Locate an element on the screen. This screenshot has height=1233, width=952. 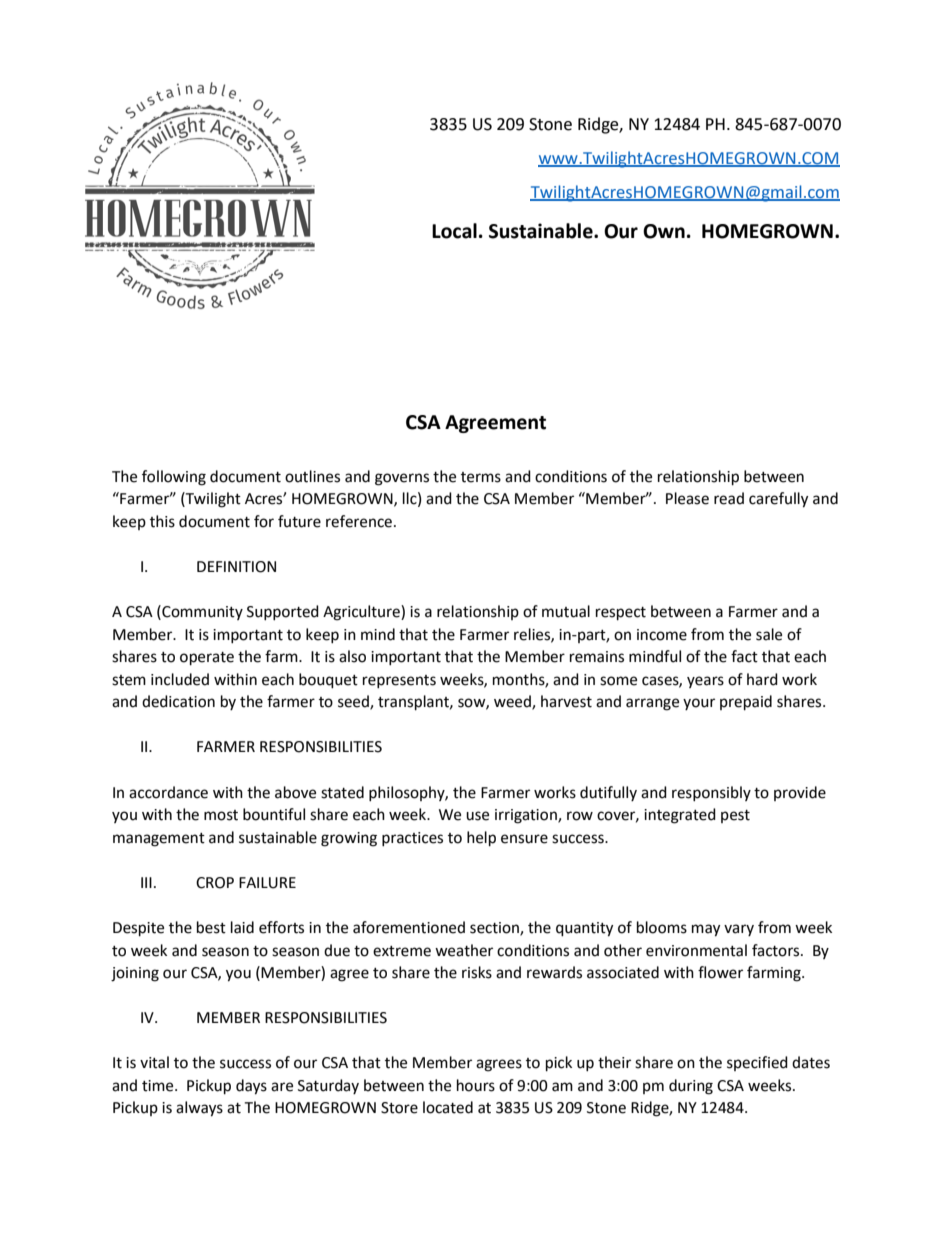
following is located at coordinates (174, 478).
